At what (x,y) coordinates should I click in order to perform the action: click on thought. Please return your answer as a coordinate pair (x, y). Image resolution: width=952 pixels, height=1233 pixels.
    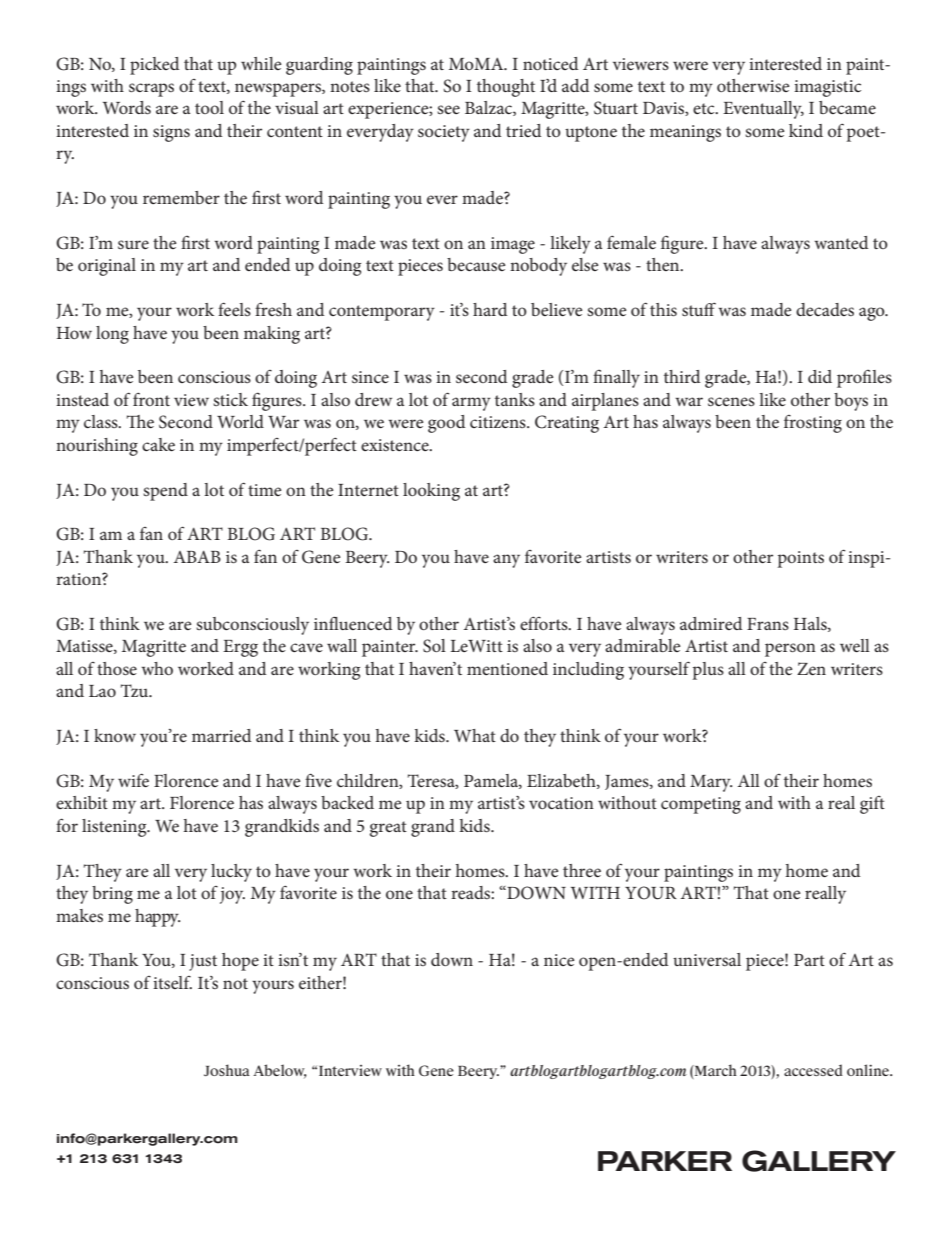
    Looking at the image, I should click on (506, 88).
